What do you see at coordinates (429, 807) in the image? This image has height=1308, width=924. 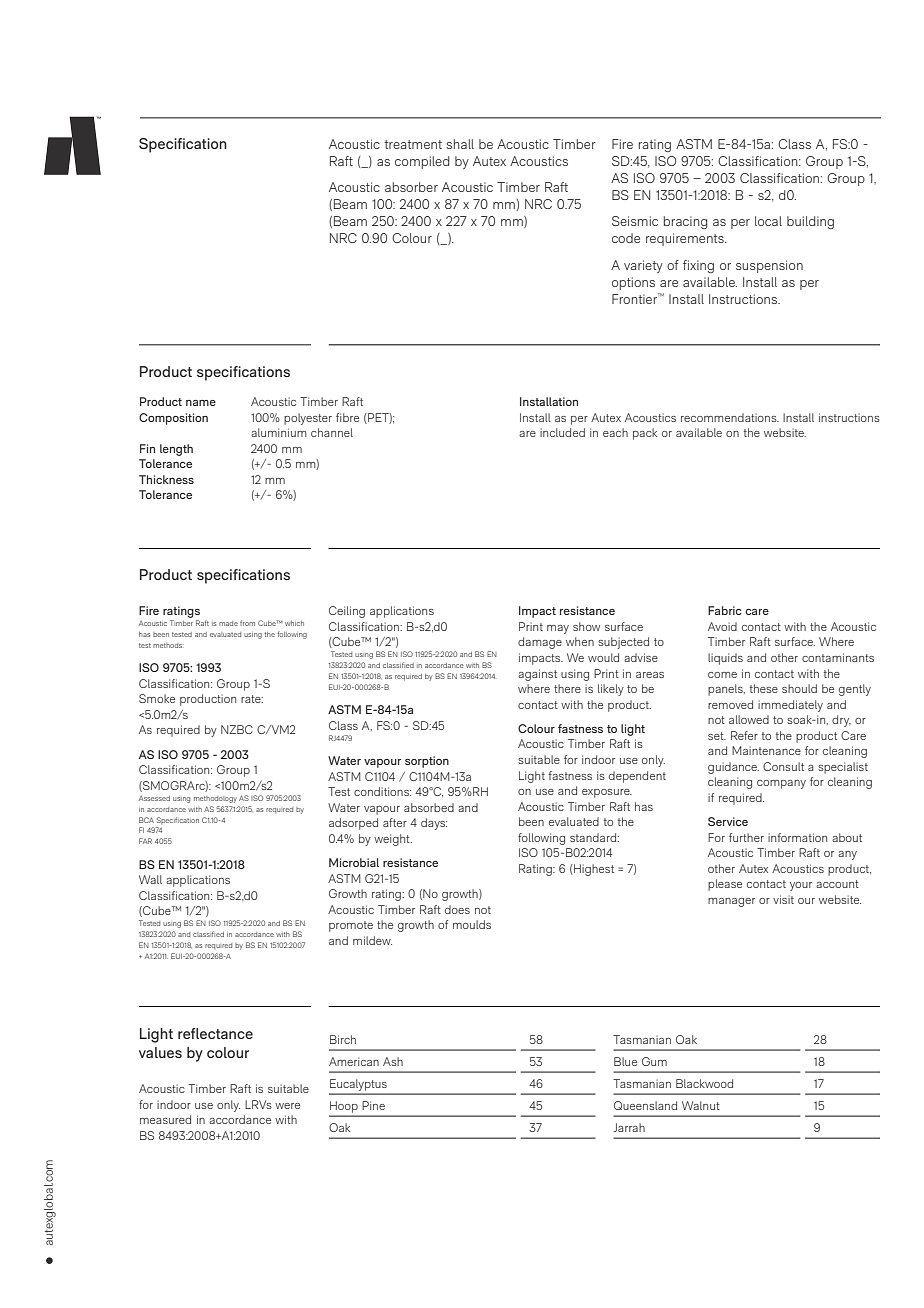 I see `absorbed` at bounding box center [429, 807].
